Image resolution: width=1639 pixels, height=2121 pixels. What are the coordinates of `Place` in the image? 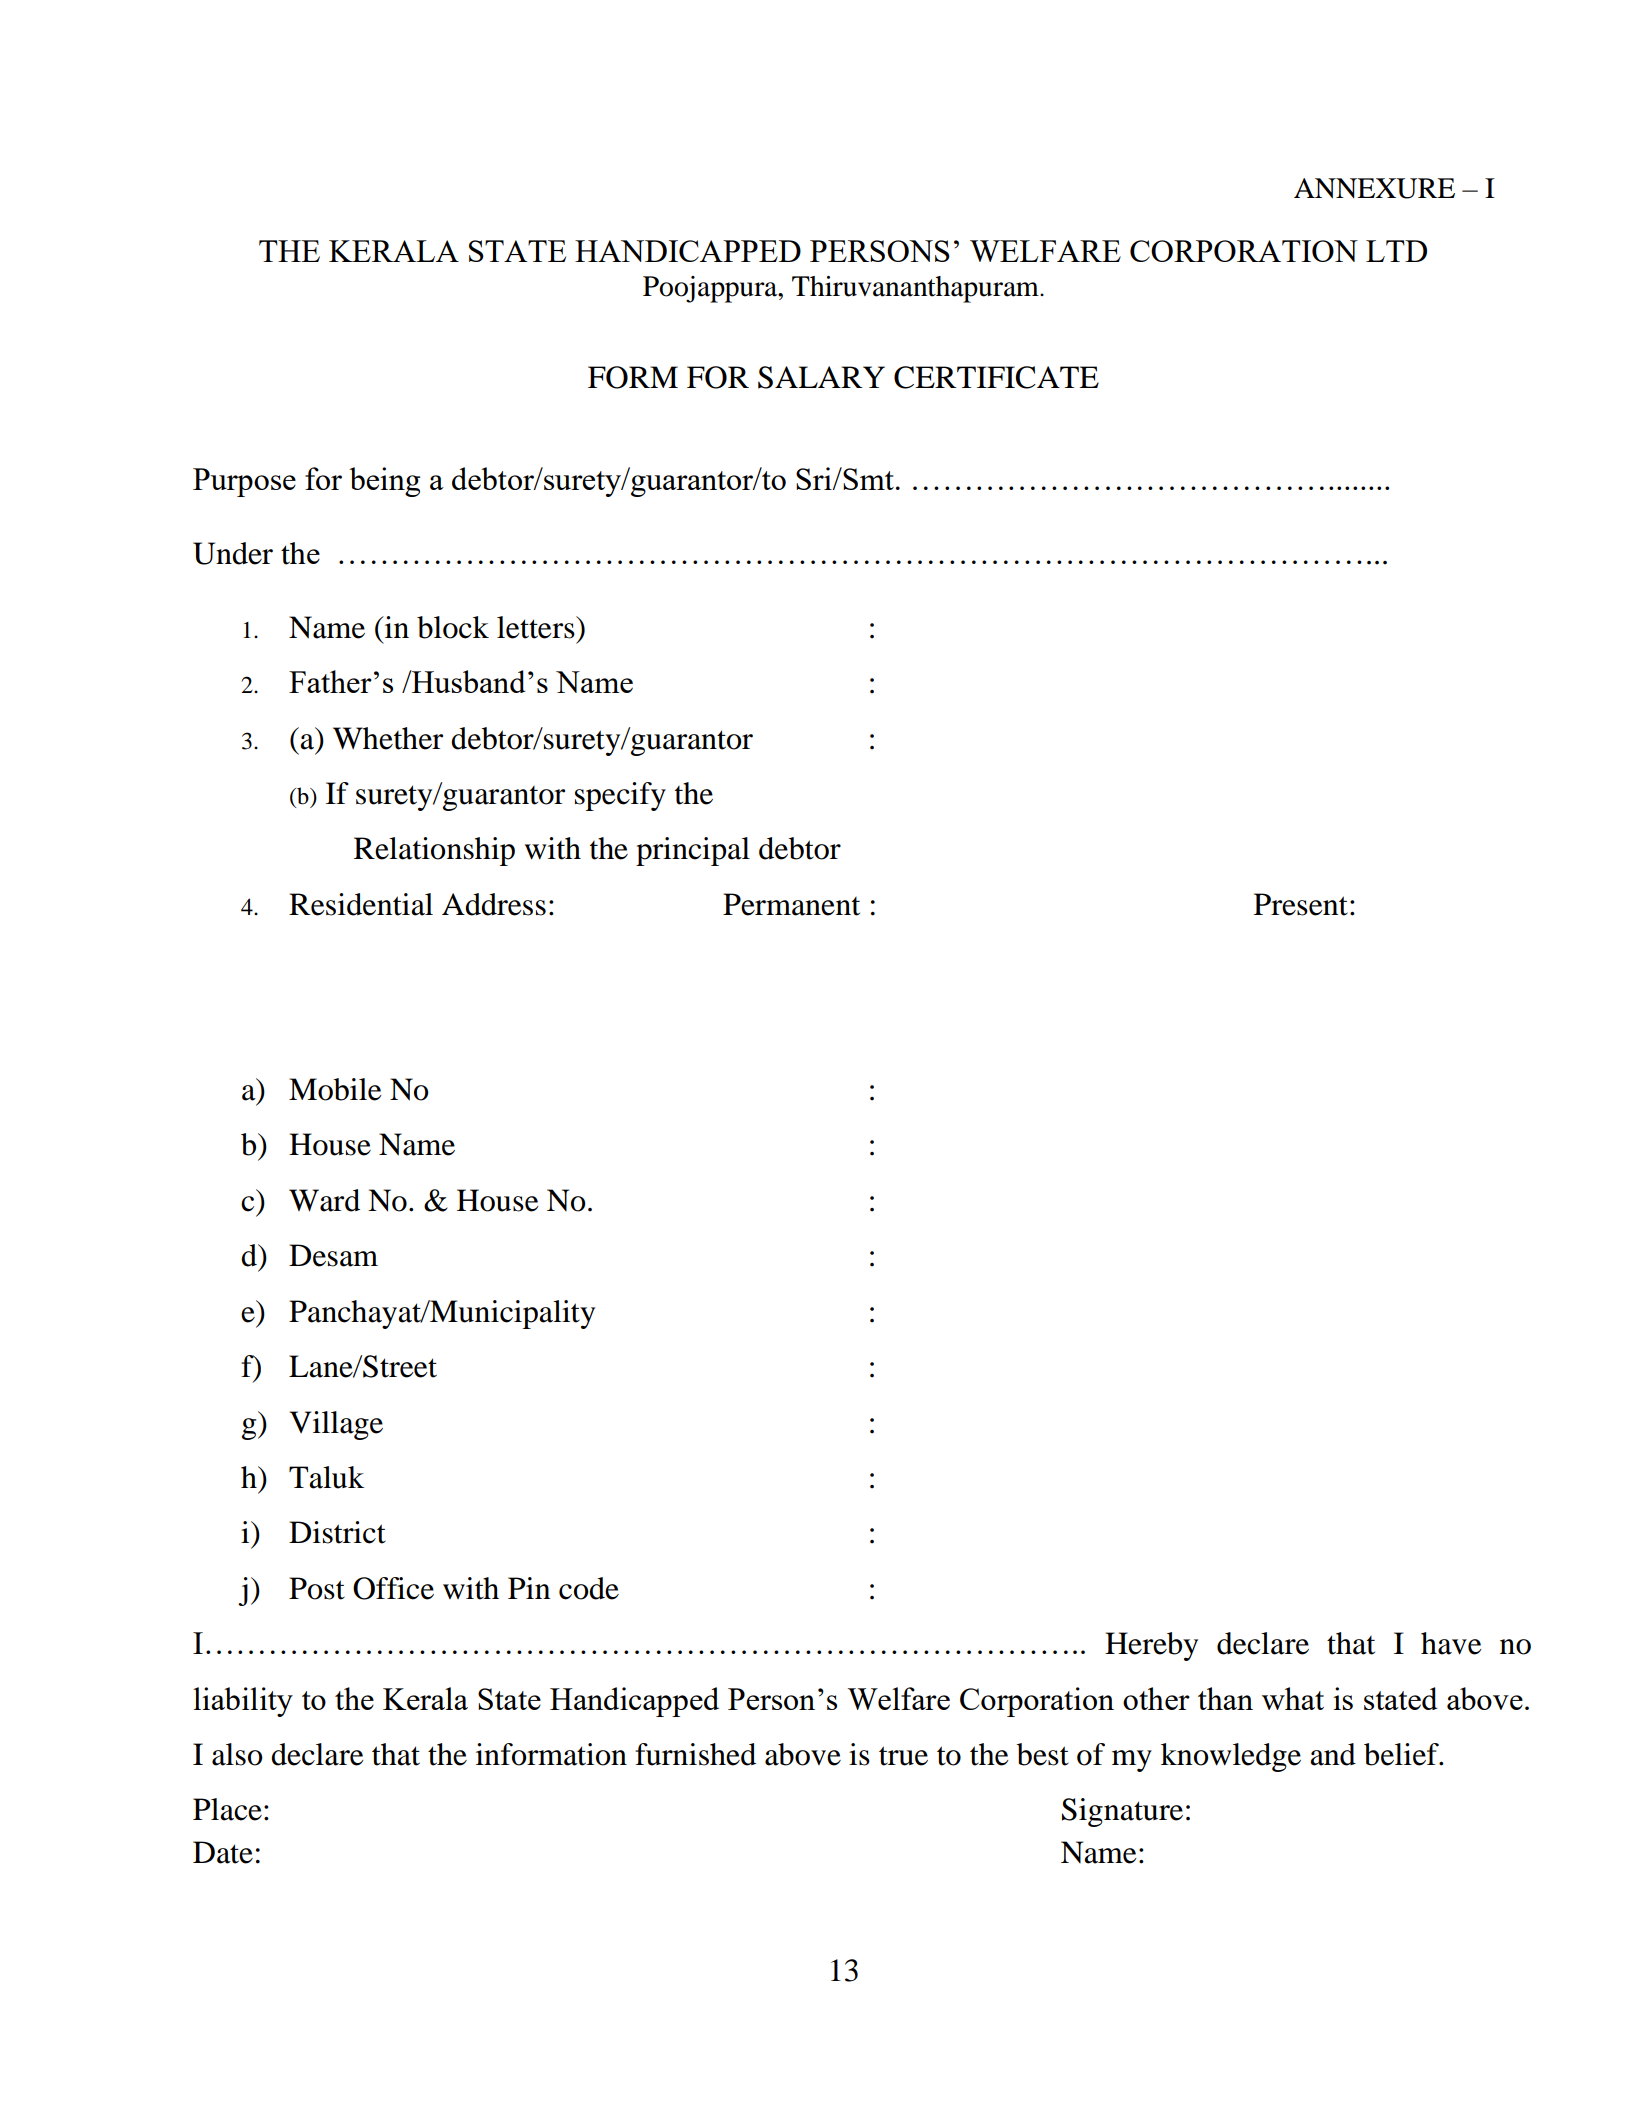 It's located at (227, 1809).
